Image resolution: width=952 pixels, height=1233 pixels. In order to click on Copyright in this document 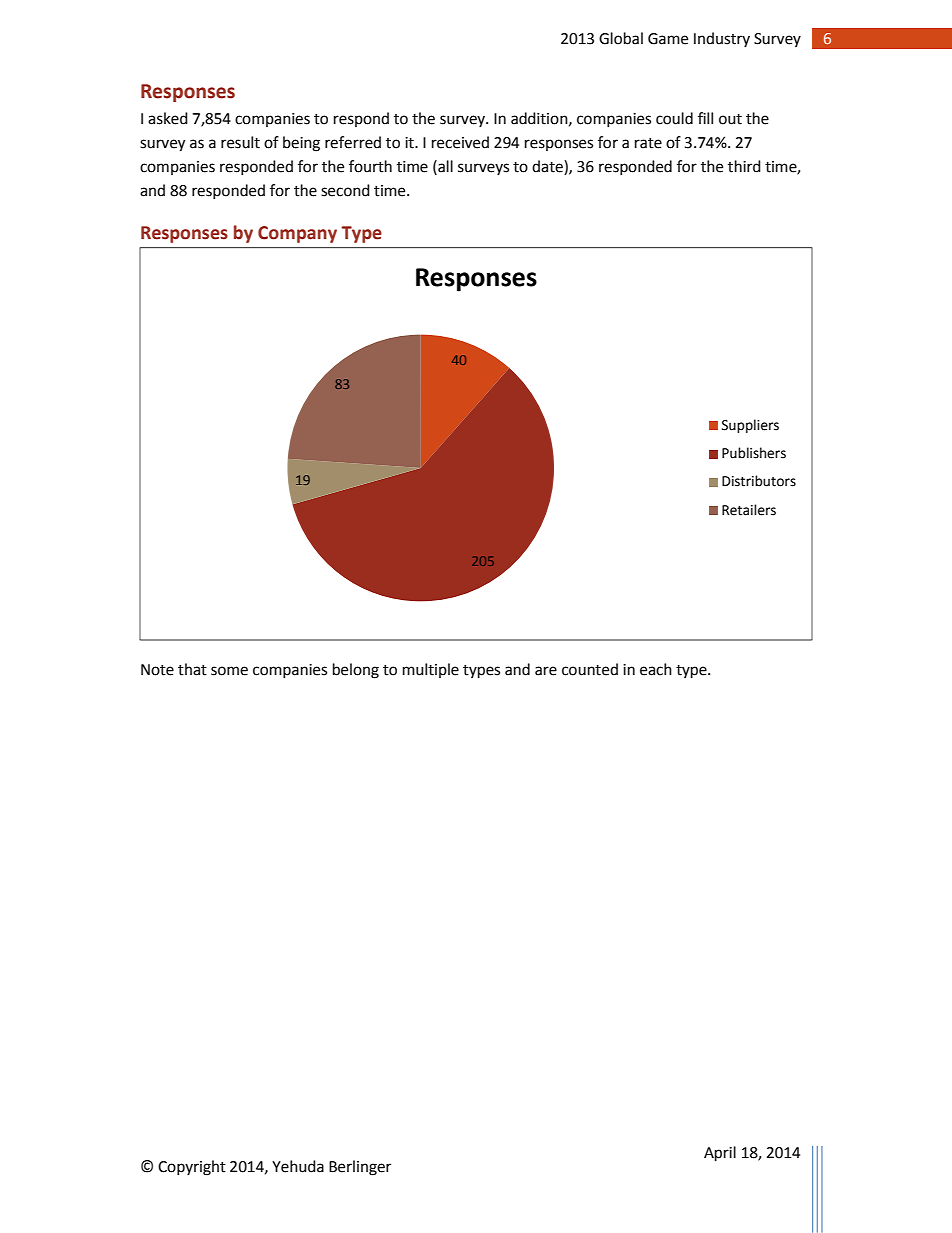, I will do `click(192, 1168)`.
